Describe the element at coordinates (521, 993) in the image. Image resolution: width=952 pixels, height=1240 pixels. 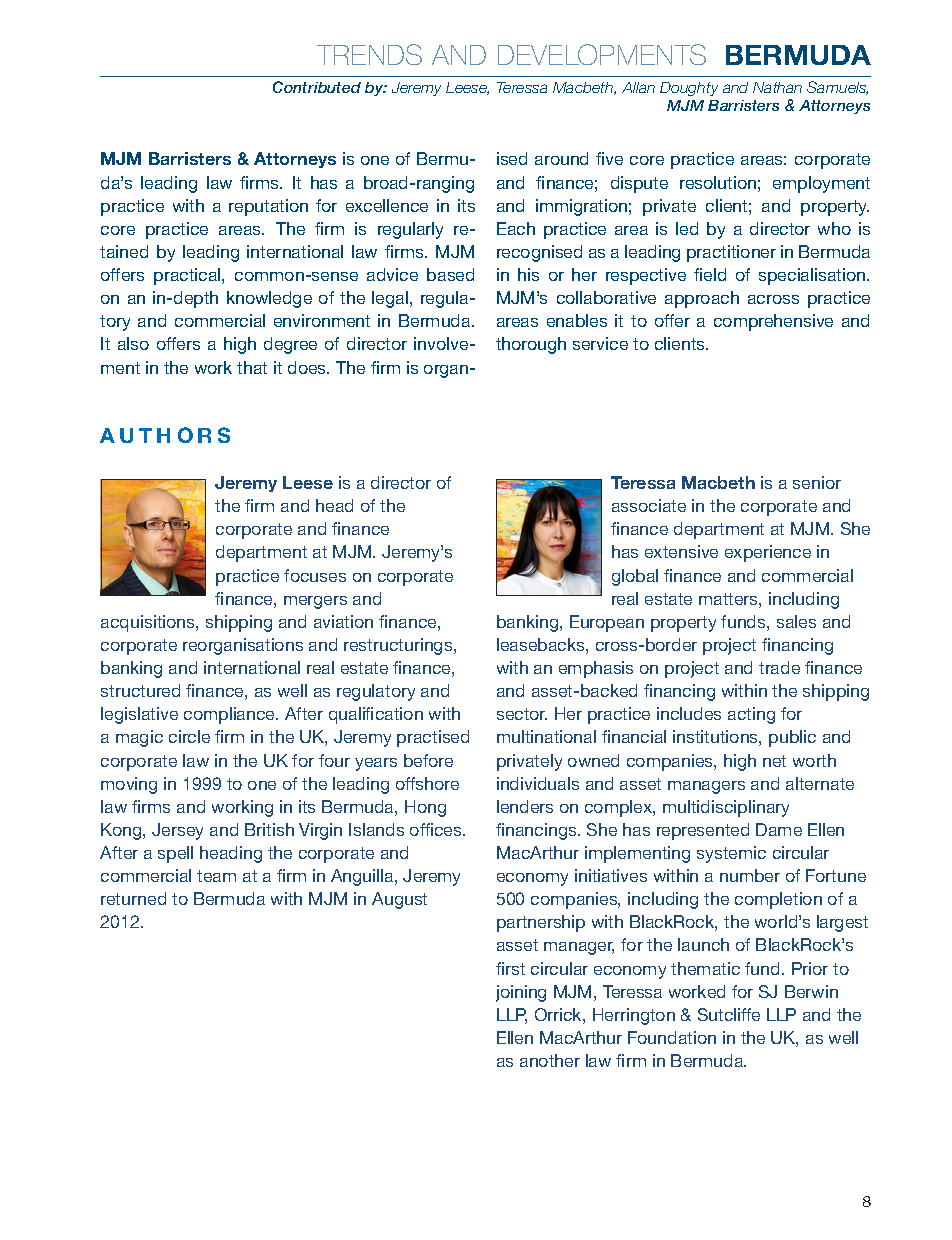
I see `joining` at that location.
